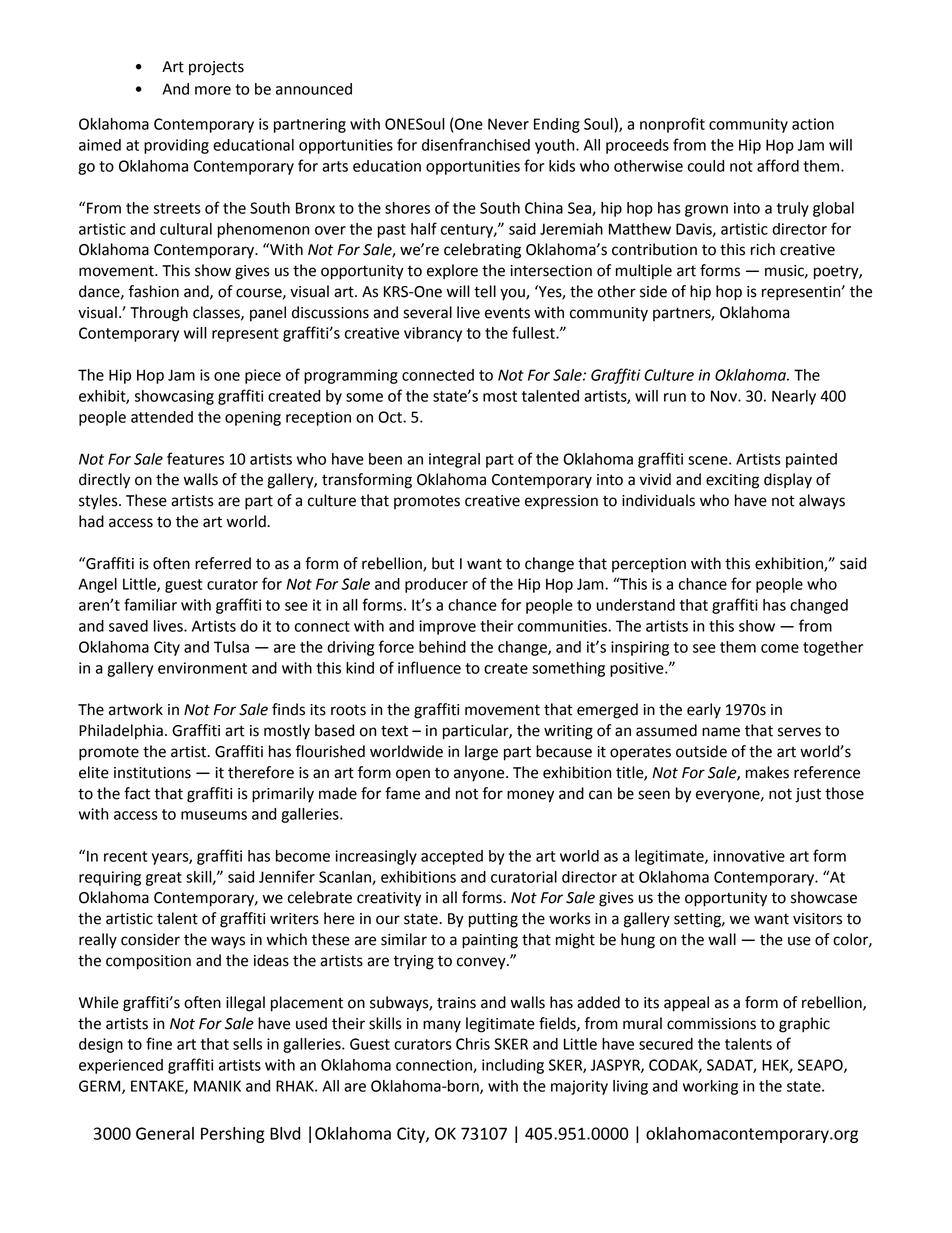 The height and width of the screenshot is (1233, 952). I want to click on anyone, so click(480, 775).
